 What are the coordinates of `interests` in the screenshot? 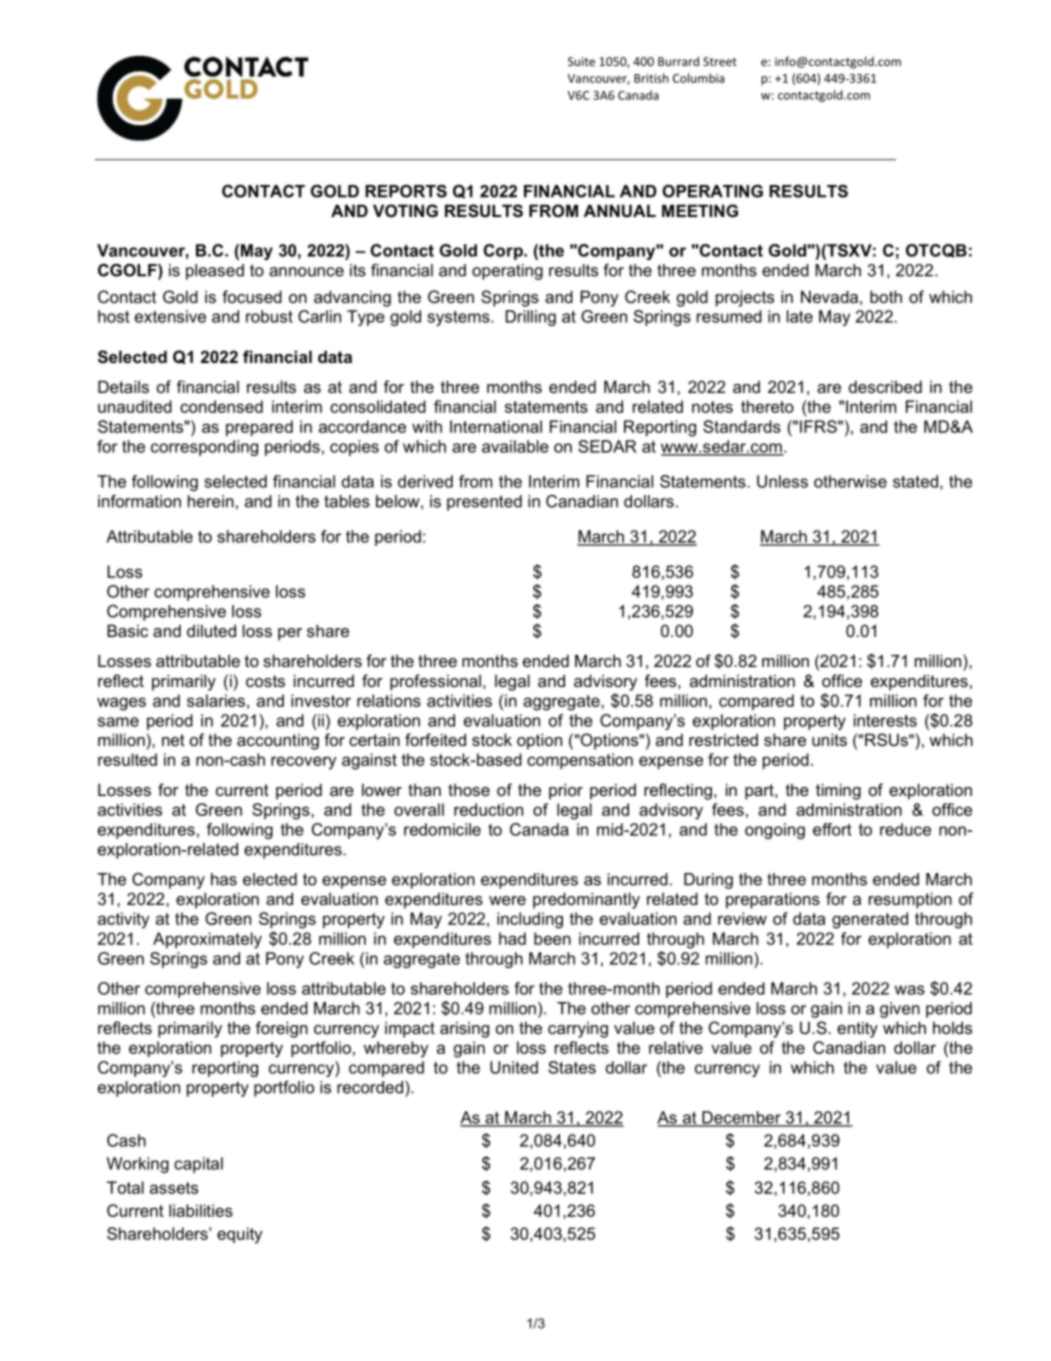 It's located at (885, 720).
